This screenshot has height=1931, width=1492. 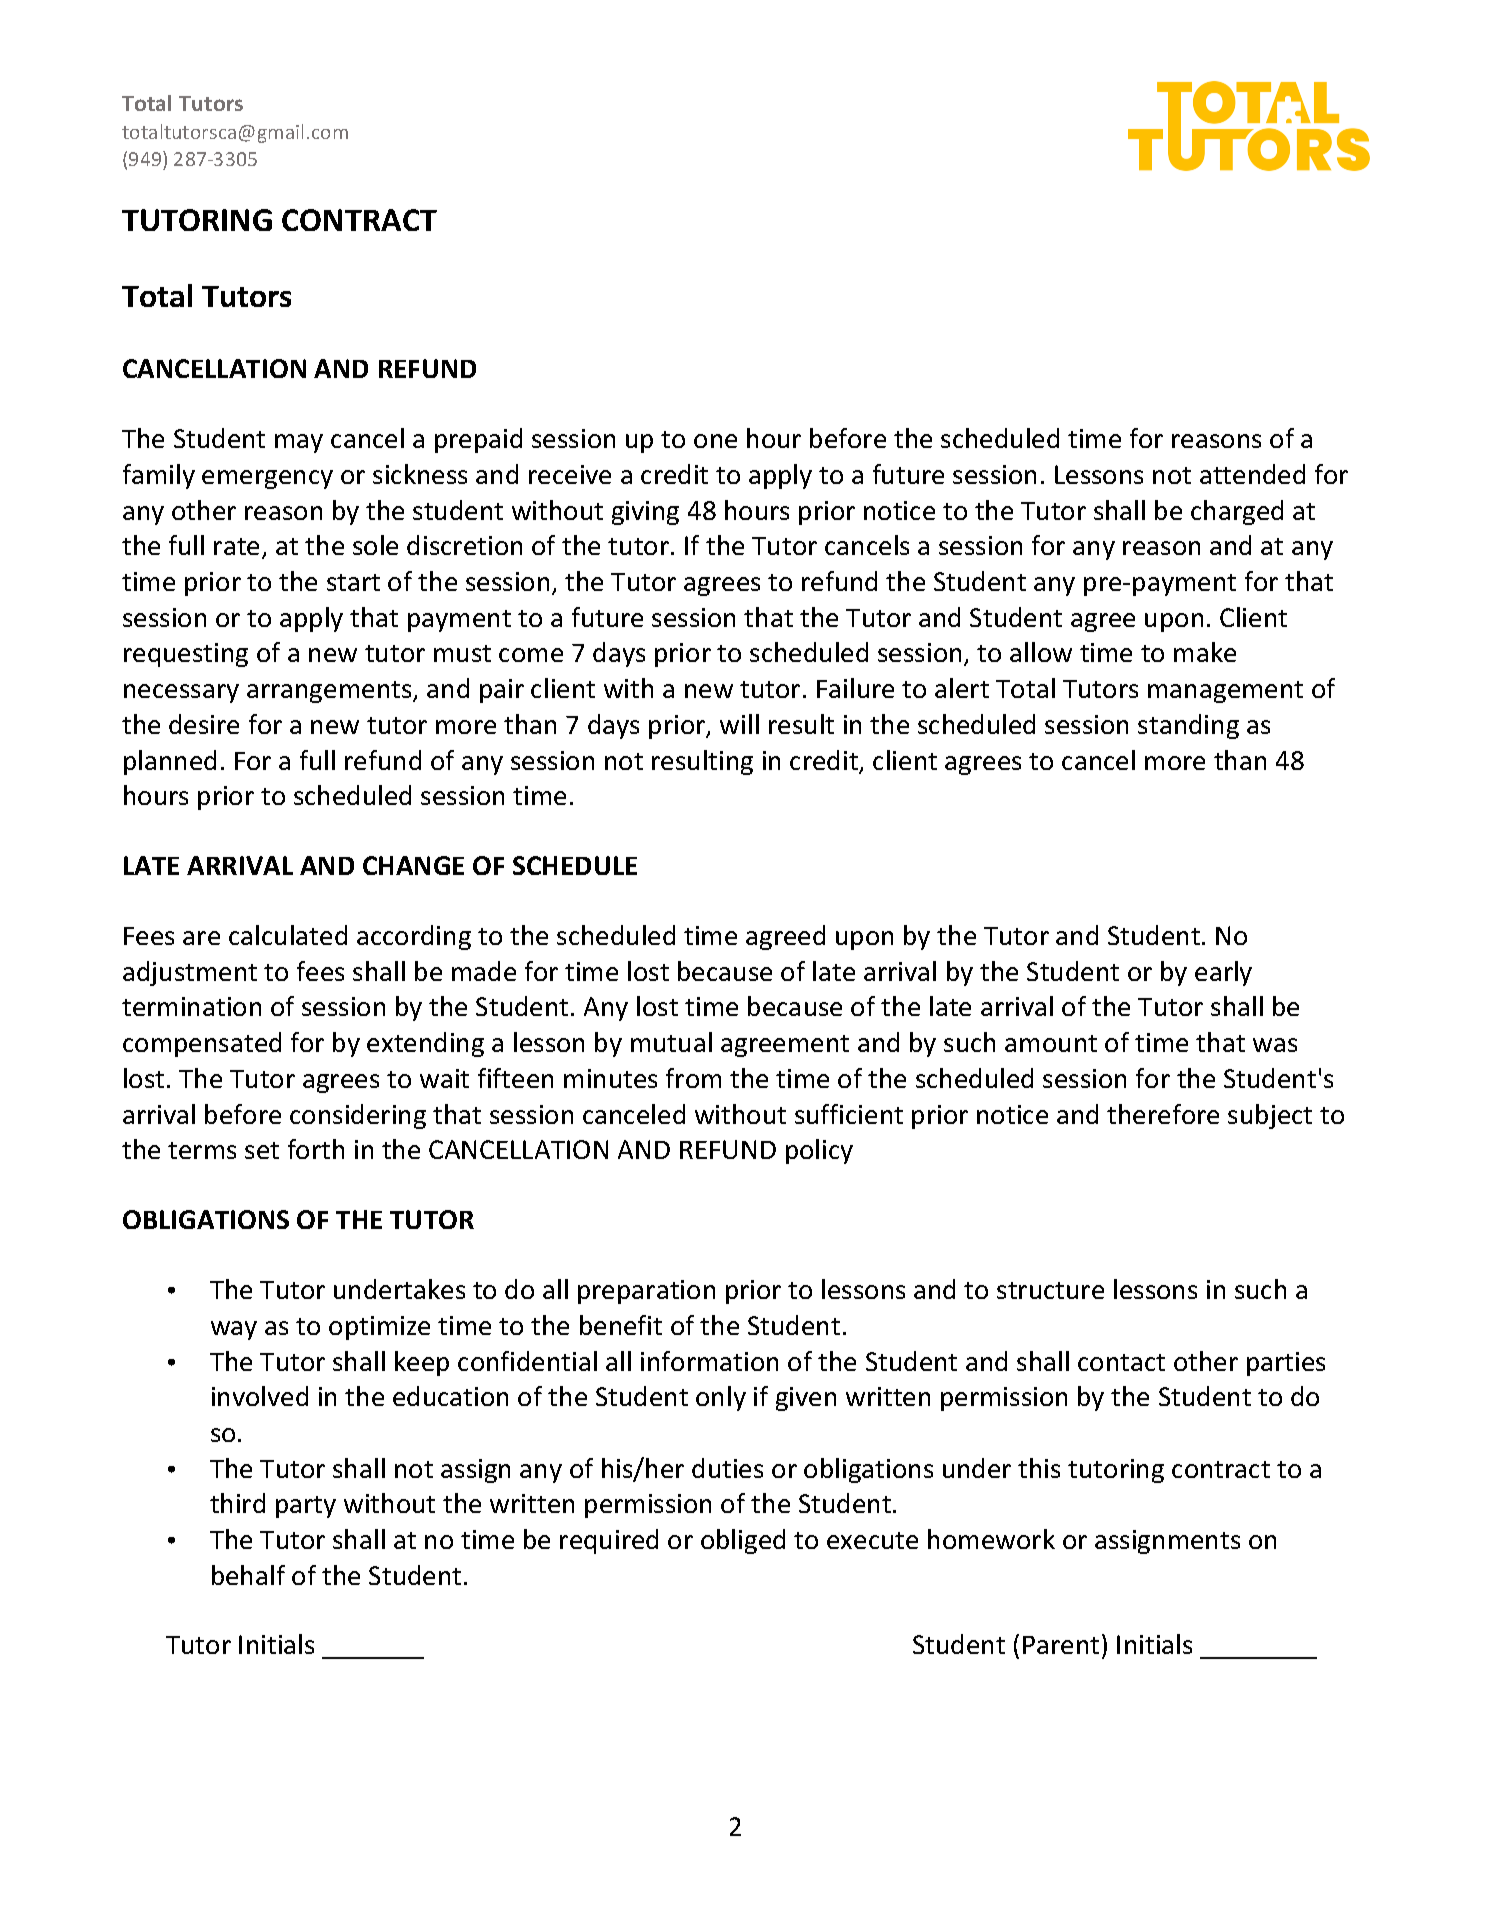 I want to click on behalf, so click(x=248, y=1575).
